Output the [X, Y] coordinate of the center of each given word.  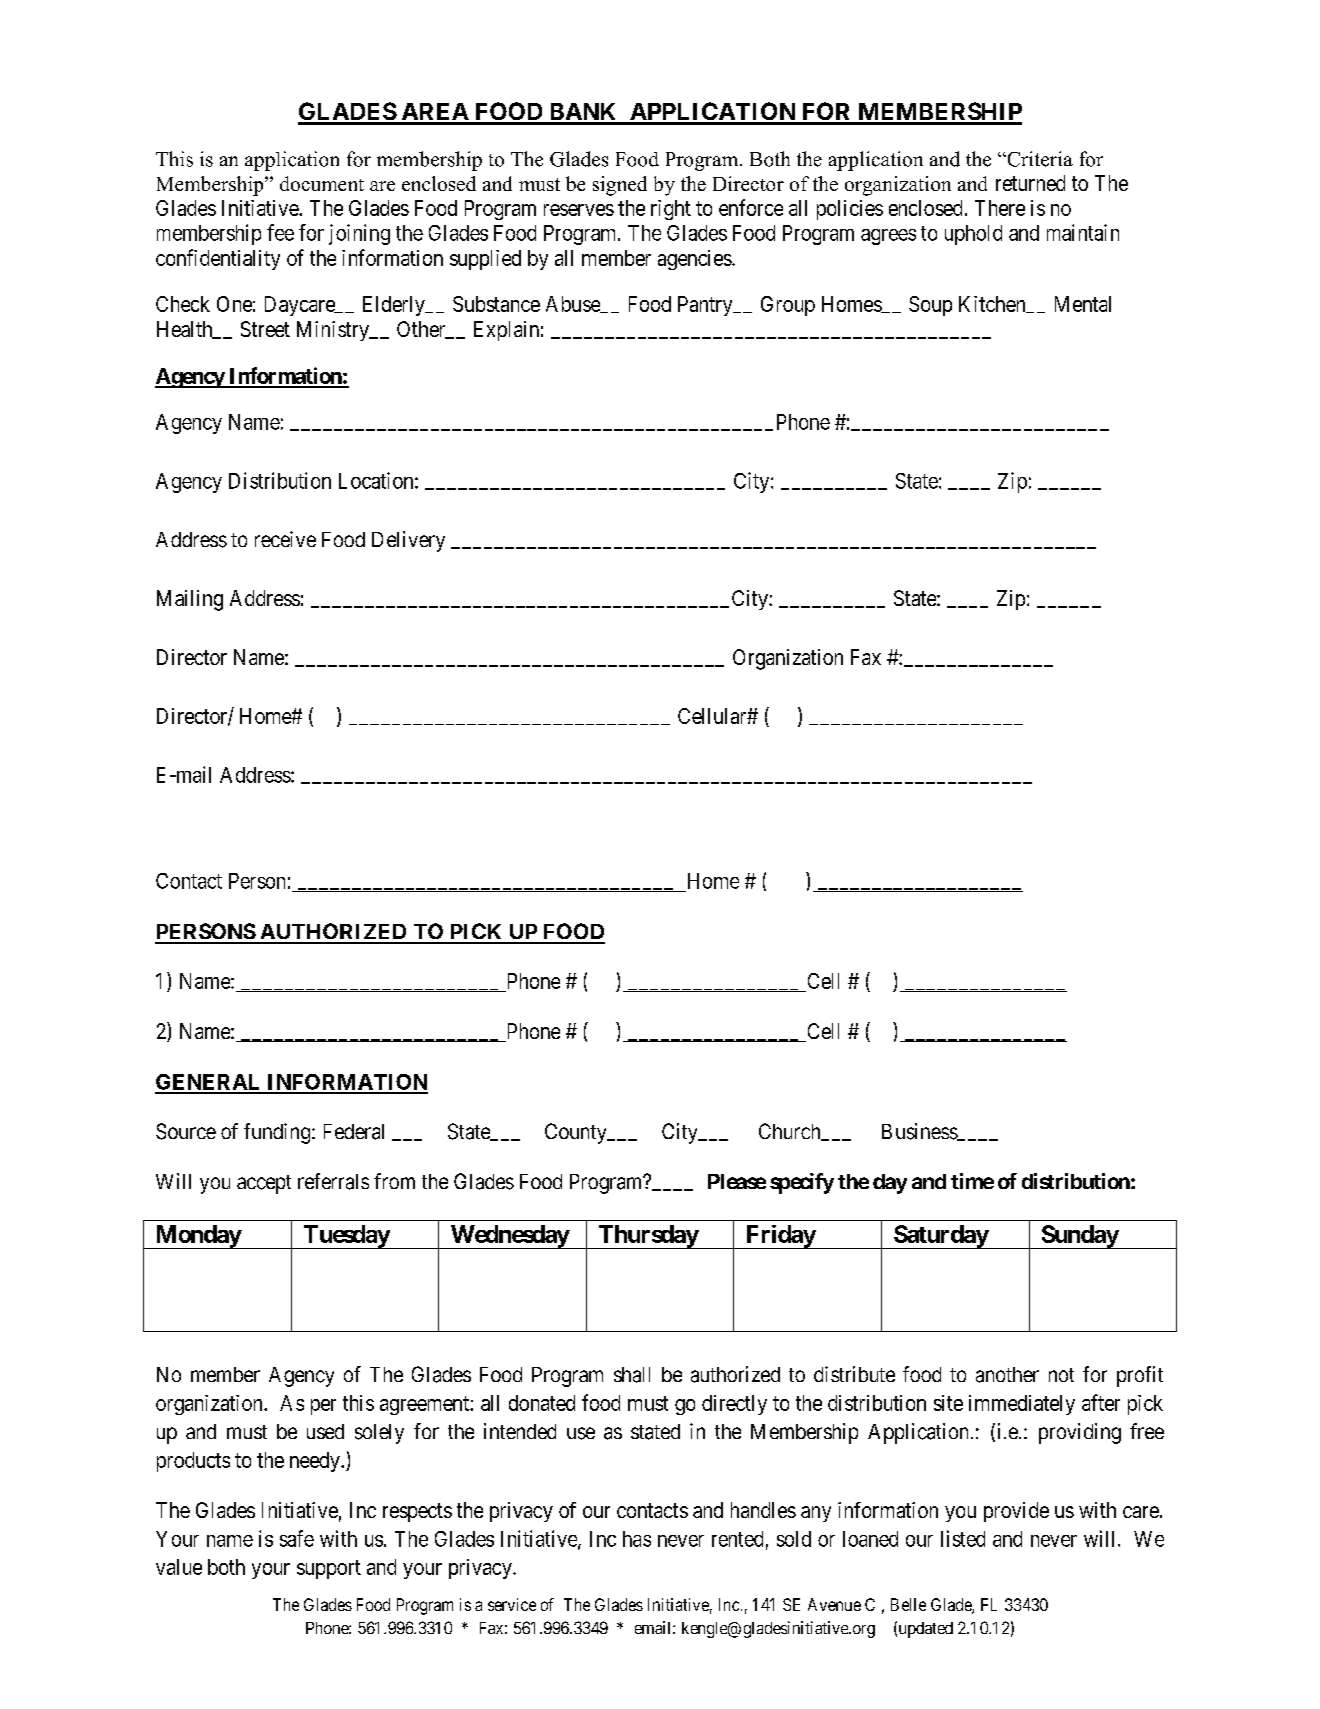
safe [297, 1538]
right [671, 210]
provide [1016, 1512]
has [637, 1539]
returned [1030, 183]
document [322, 183]
